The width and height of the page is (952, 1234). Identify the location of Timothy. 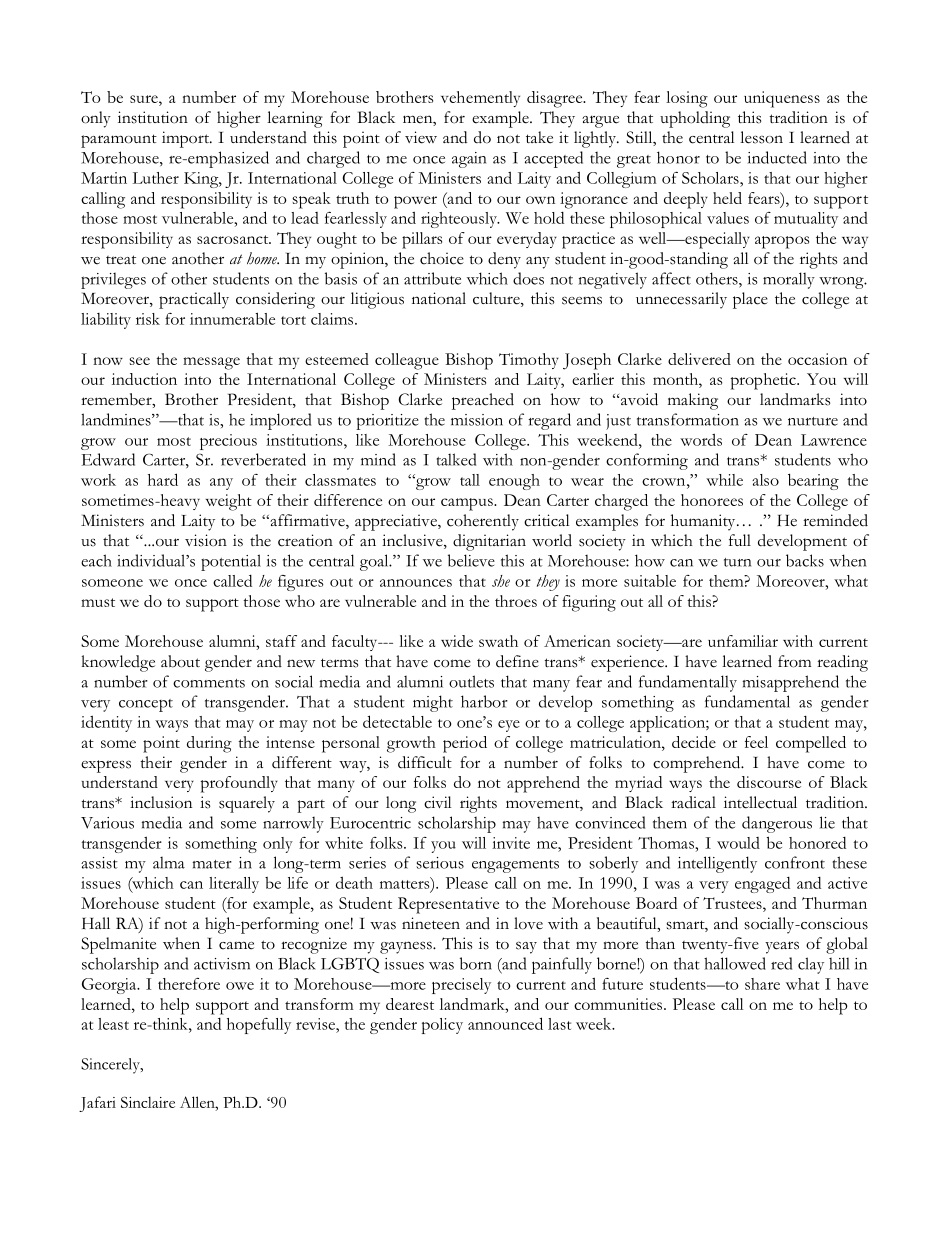
(529, 361).
